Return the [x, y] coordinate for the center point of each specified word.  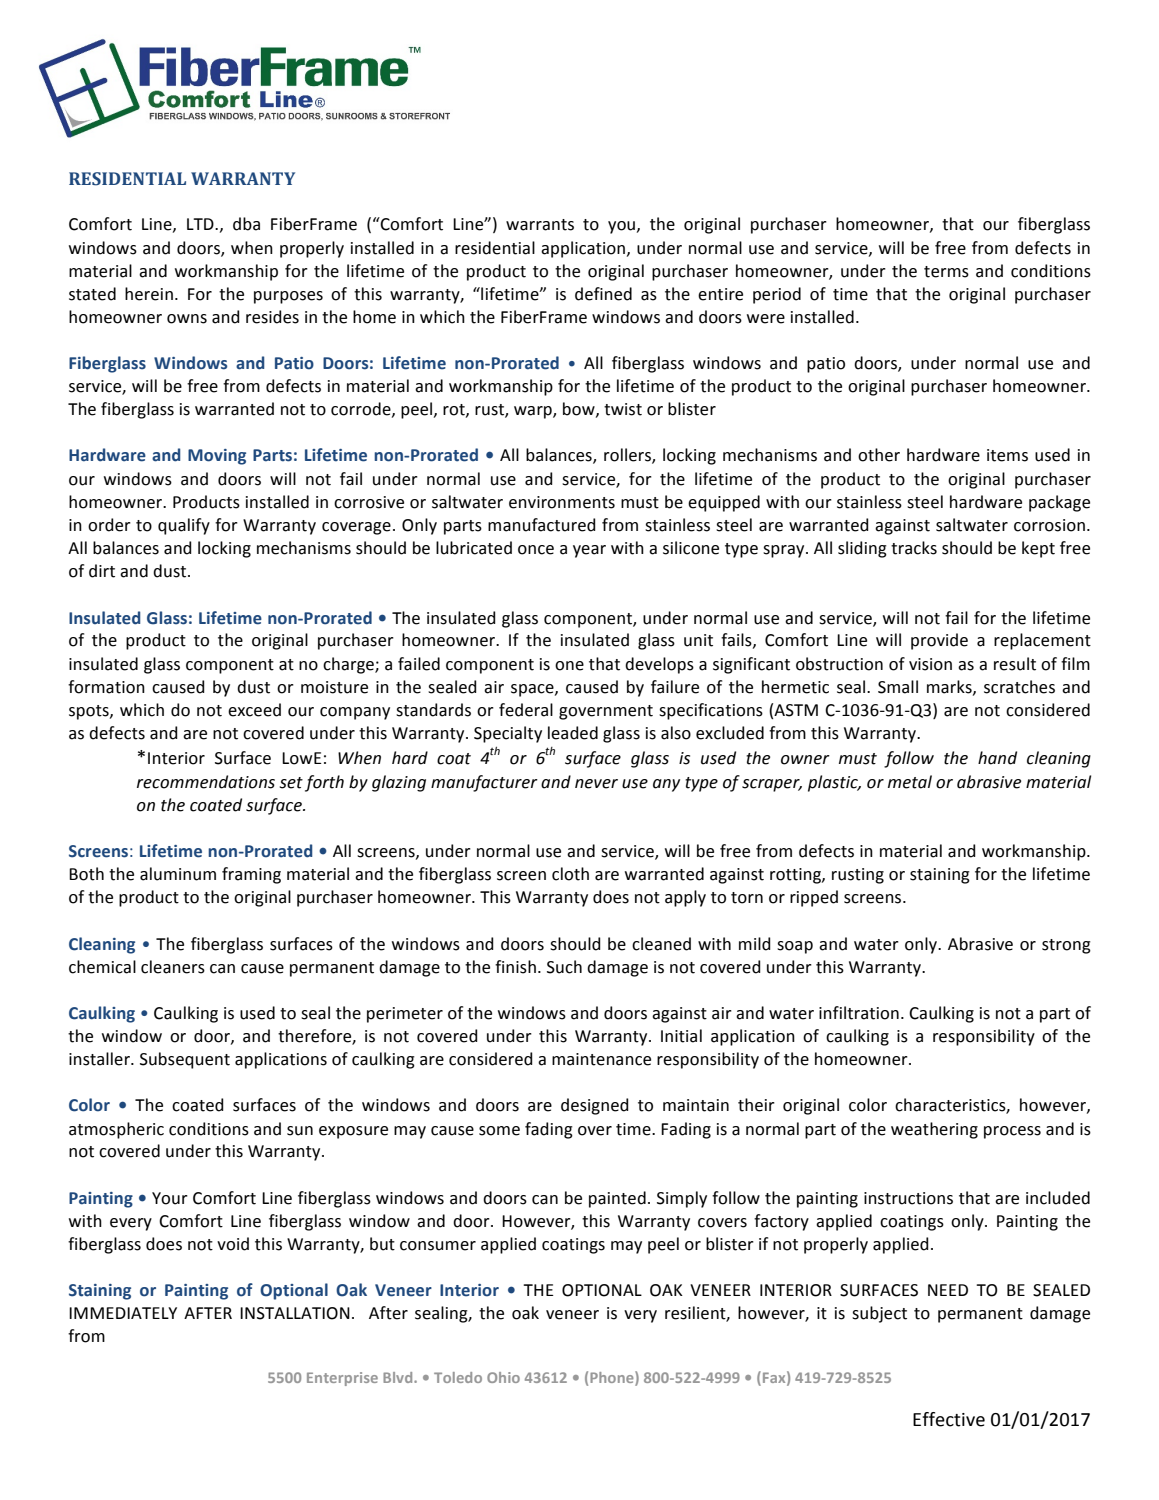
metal [910, 782]
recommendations [206, 782]
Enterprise [342, 1379]
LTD [201, 224]
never [596, 784]
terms [946, 272]
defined [603, 294]
